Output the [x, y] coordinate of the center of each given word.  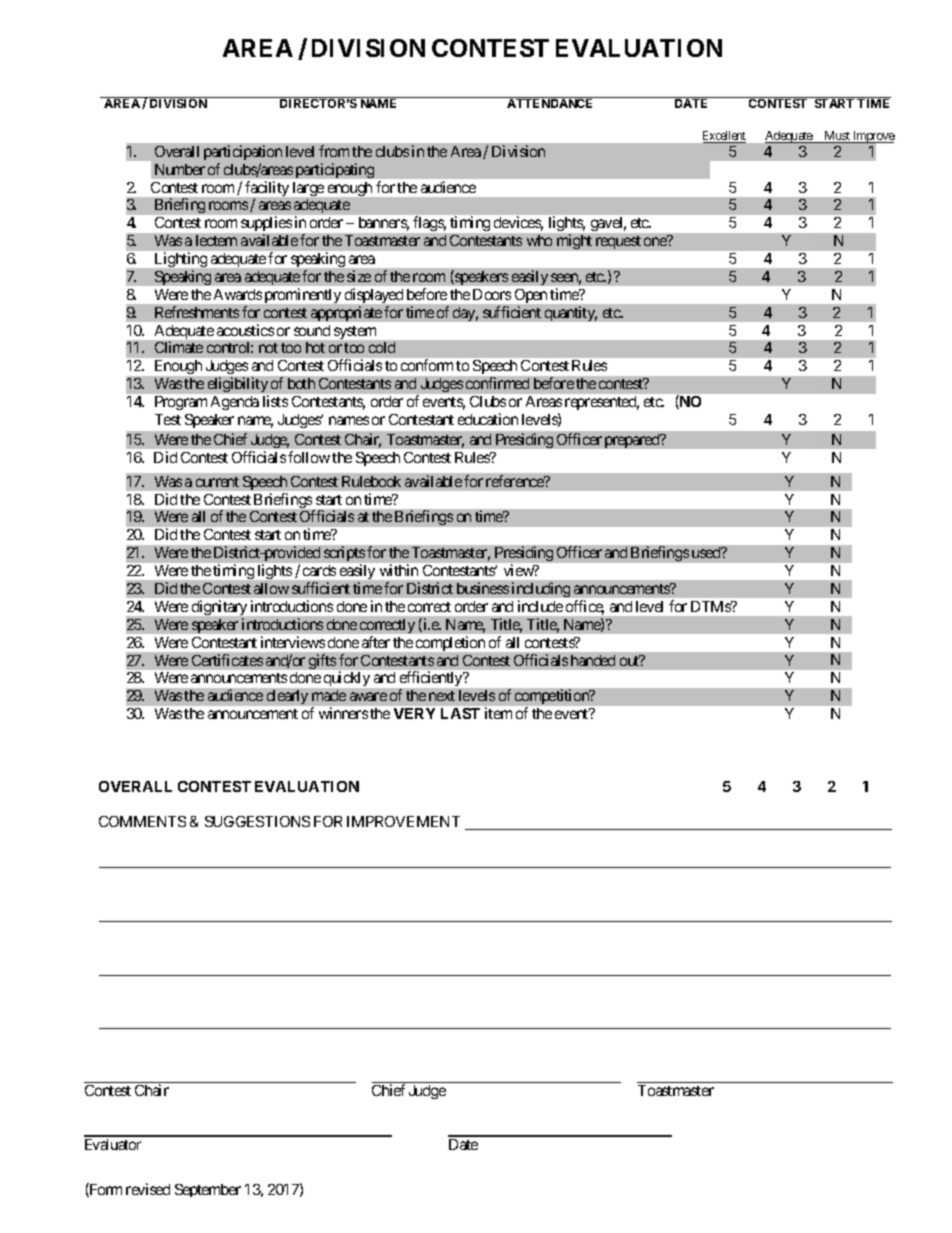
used [707, 552]
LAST [460, 713]
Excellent [724, 137]
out [630, 660]
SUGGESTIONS [257, 821]
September [208, 1190]
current [217, 482]
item [498, 713]
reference [516, 481]
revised [148, 1189]
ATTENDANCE [549, 103]
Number [180, 169]
